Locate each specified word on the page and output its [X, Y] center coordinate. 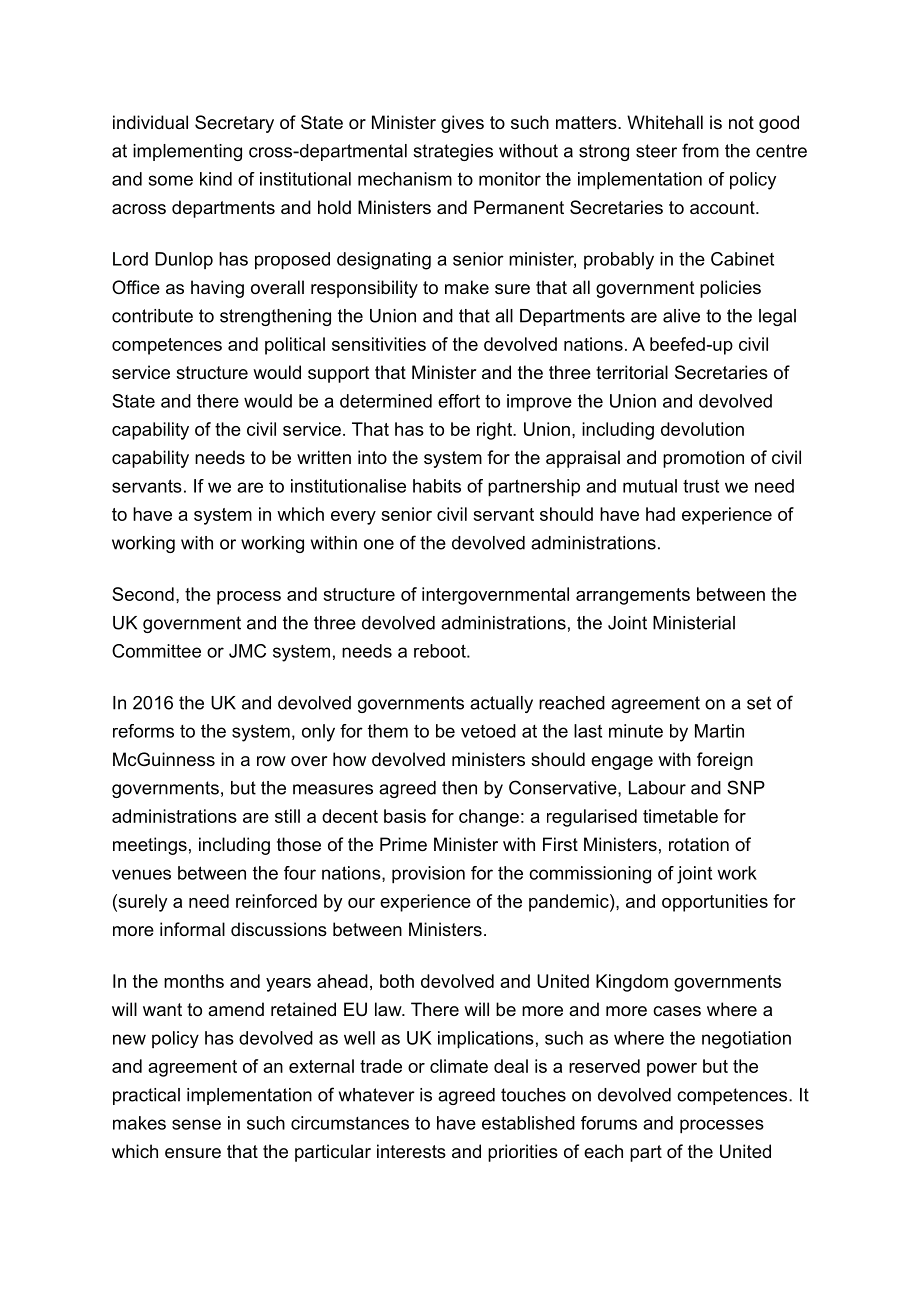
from [700, 150]
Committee [156, 651]
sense [196, 1124]
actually [501, 704]
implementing [187, 152]
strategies [453, 152]
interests [411, 1151]
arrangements [633, 596]
